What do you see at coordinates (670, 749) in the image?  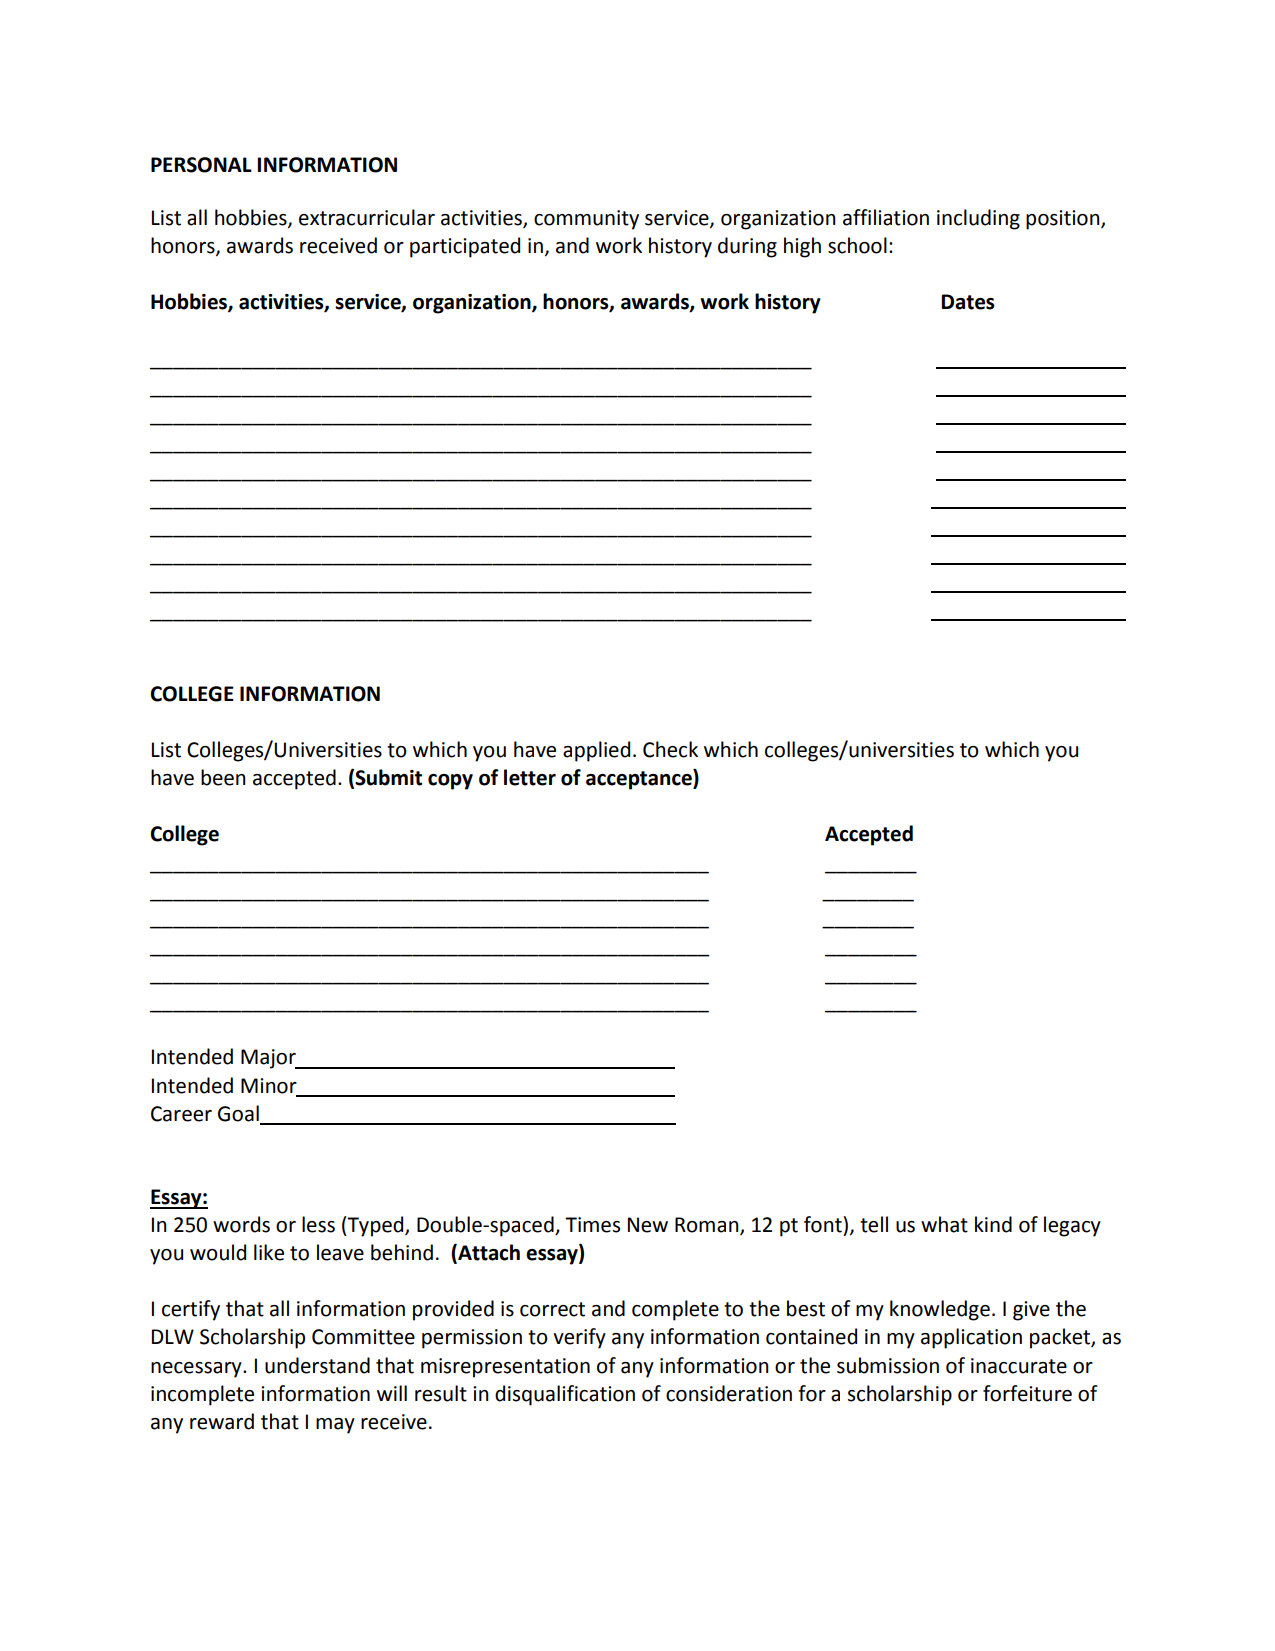 I see `Check` at bounding box center [670, 749].
